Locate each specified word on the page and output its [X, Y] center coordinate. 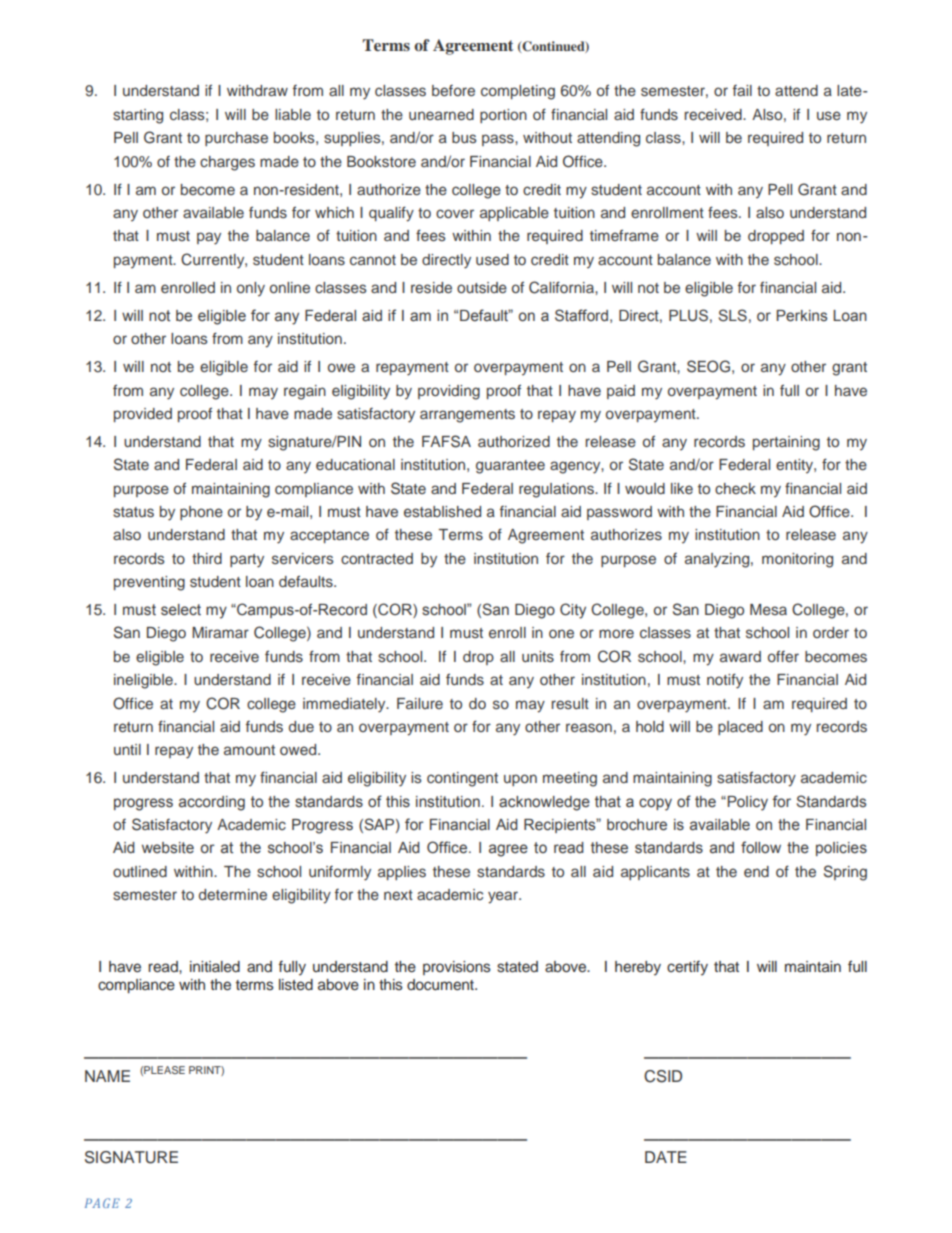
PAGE [102, 1203]
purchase [236, 139]
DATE [666, 1157]
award [740, 656]
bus [464, 137]
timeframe [624, 235]
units [538, 656]
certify [687, 968]
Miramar [220, 632]
